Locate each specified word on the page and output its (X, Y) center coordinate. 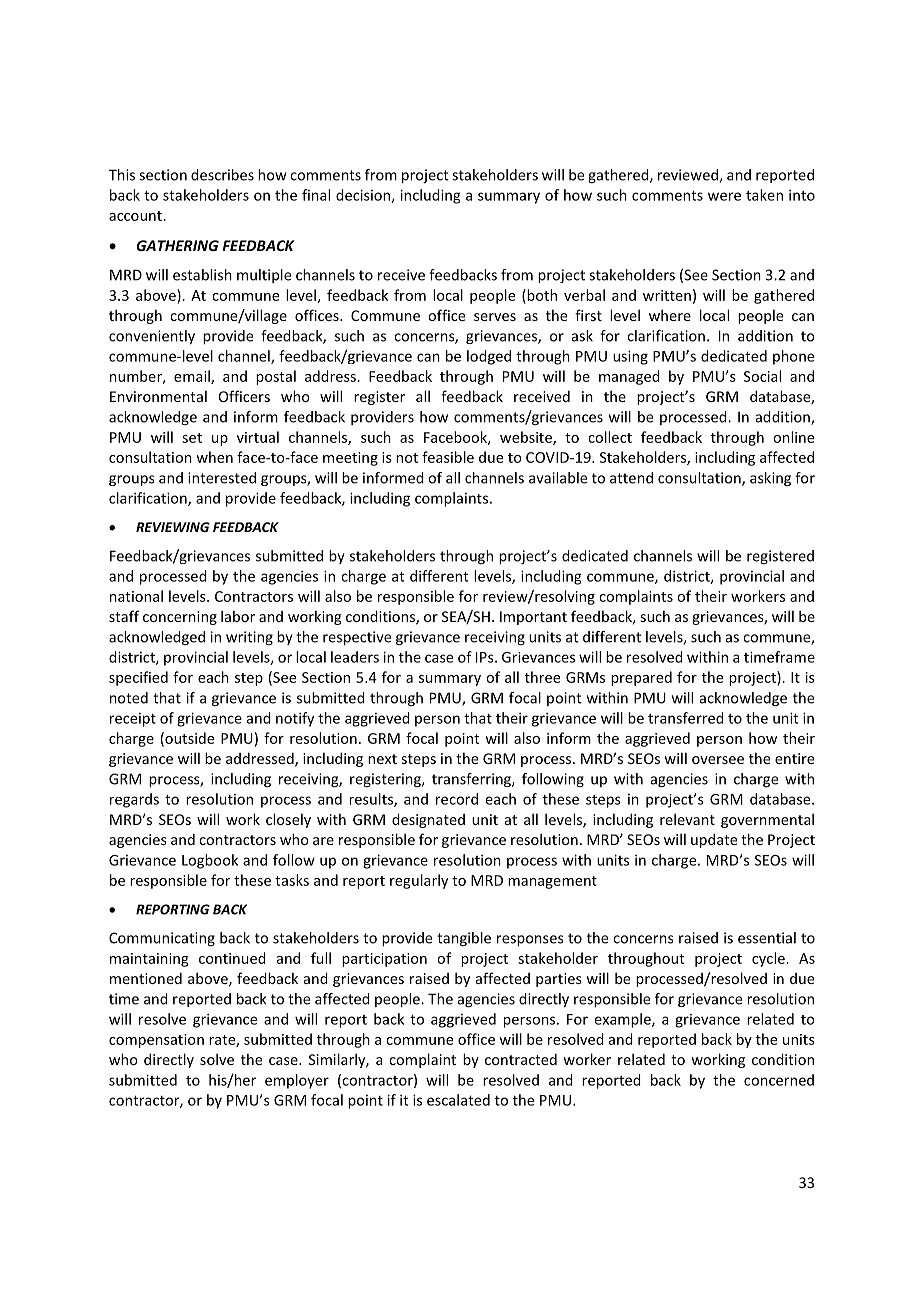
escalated (458, 1100)
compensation (156, 1041)
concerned (779, 1080)
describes (222, 175)
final (316, 195)
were (724, 196)
